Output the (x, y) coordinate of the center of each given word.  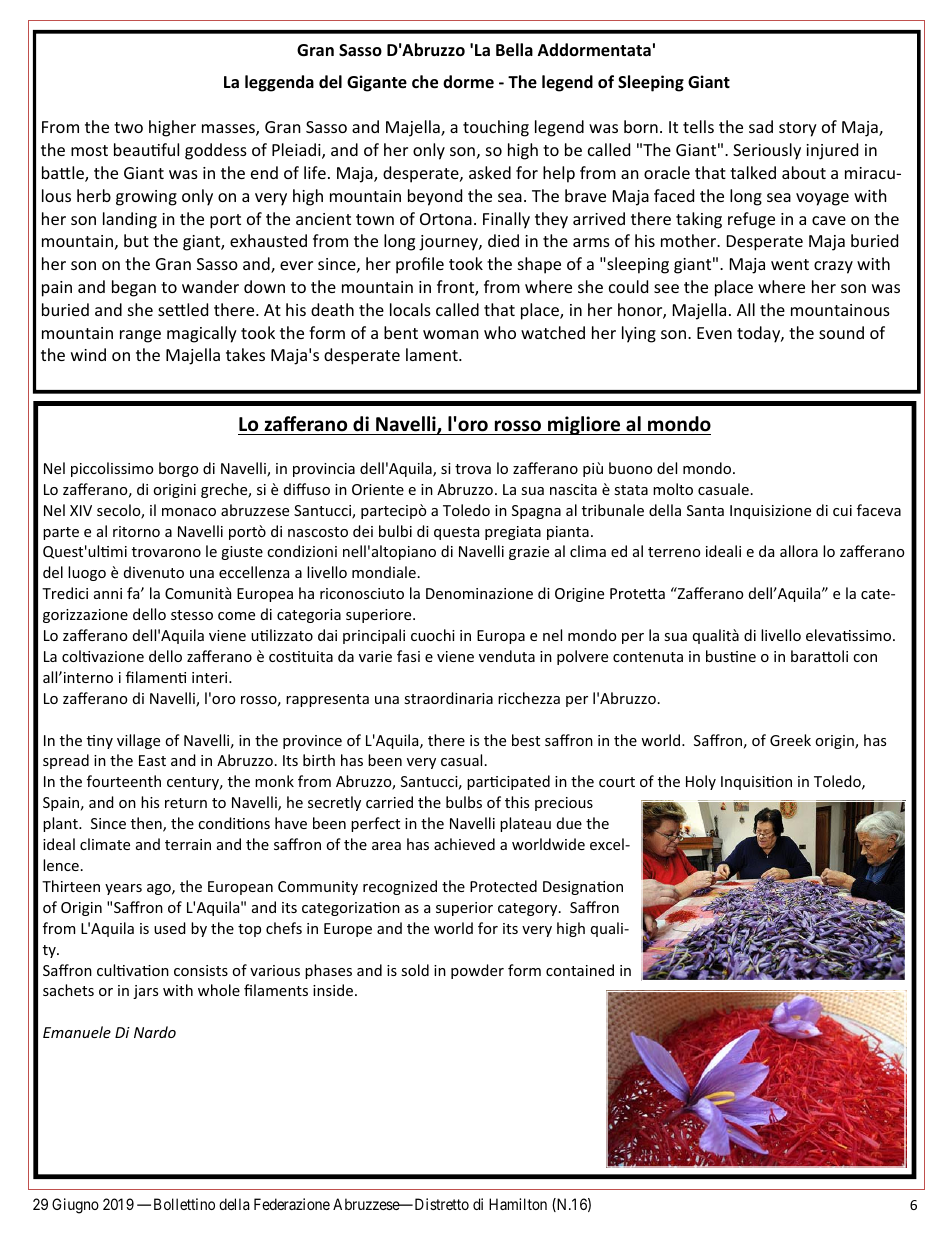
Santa (705, 510)
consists (201, 970)
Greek (790, 740)
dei (363, 531)
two (128, 127)
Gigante (377, 83)
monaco (189, 512)
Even (714, 333)
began (134, 288)
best (526, 740)
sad (761, 126)
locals (410, 309)
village (138, 741)
